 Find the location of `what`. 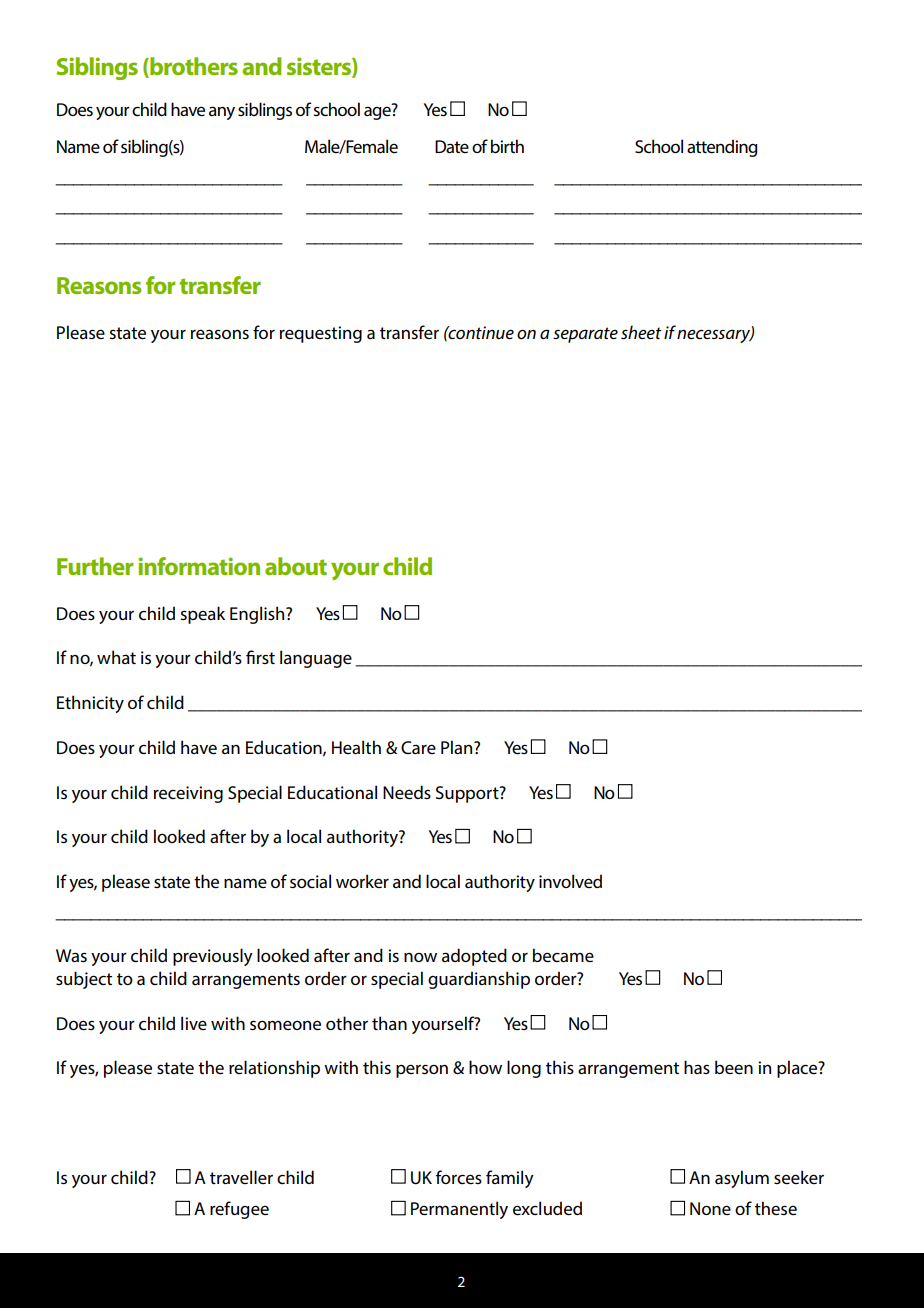

what is located at coordinates (116, 657).
